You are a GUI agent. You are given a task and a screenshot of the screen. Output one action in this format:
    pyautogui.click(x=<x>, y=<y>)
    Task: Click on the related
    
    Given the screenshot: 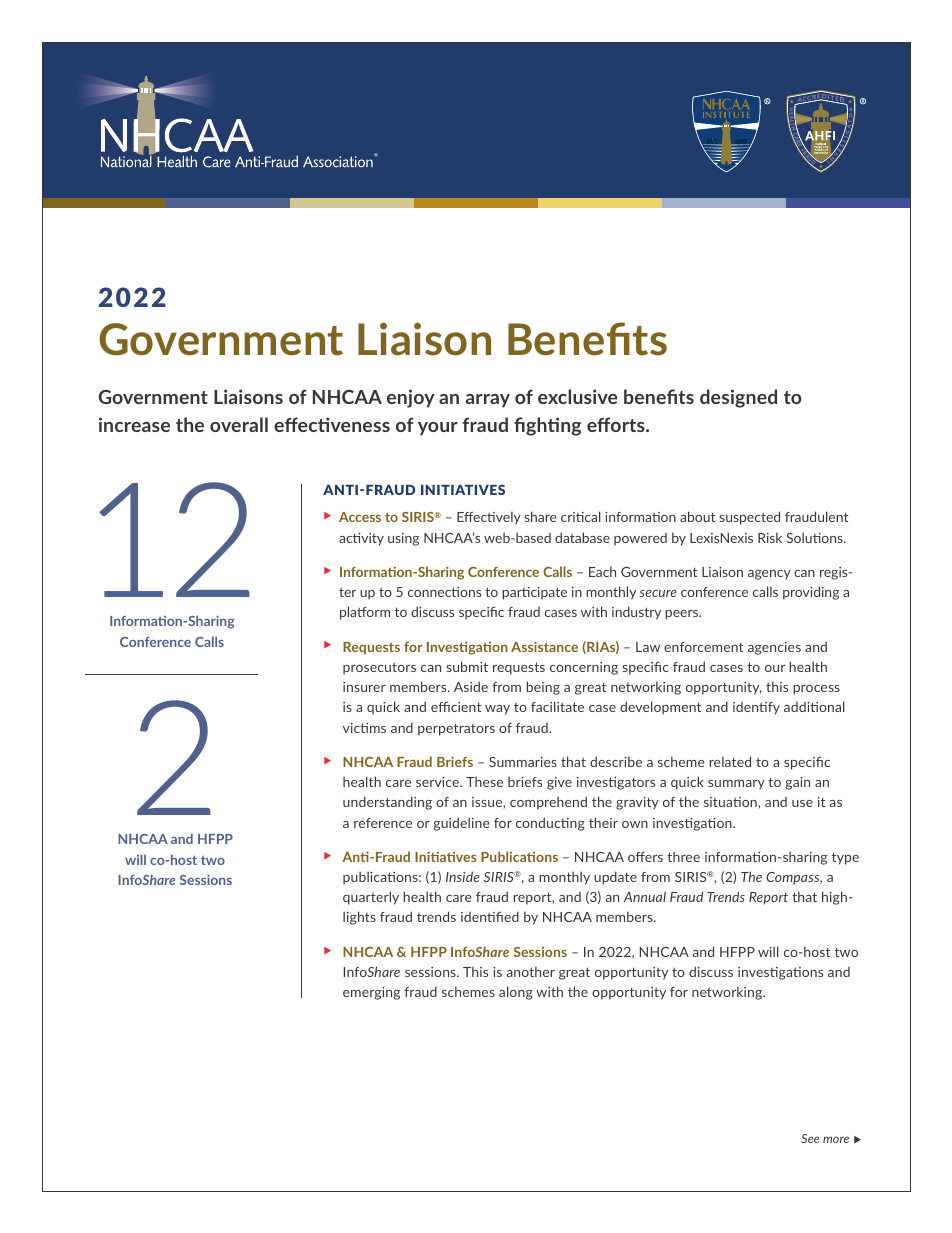 What is the action you would take?
    pyautogui.click(x=730, y=761)
